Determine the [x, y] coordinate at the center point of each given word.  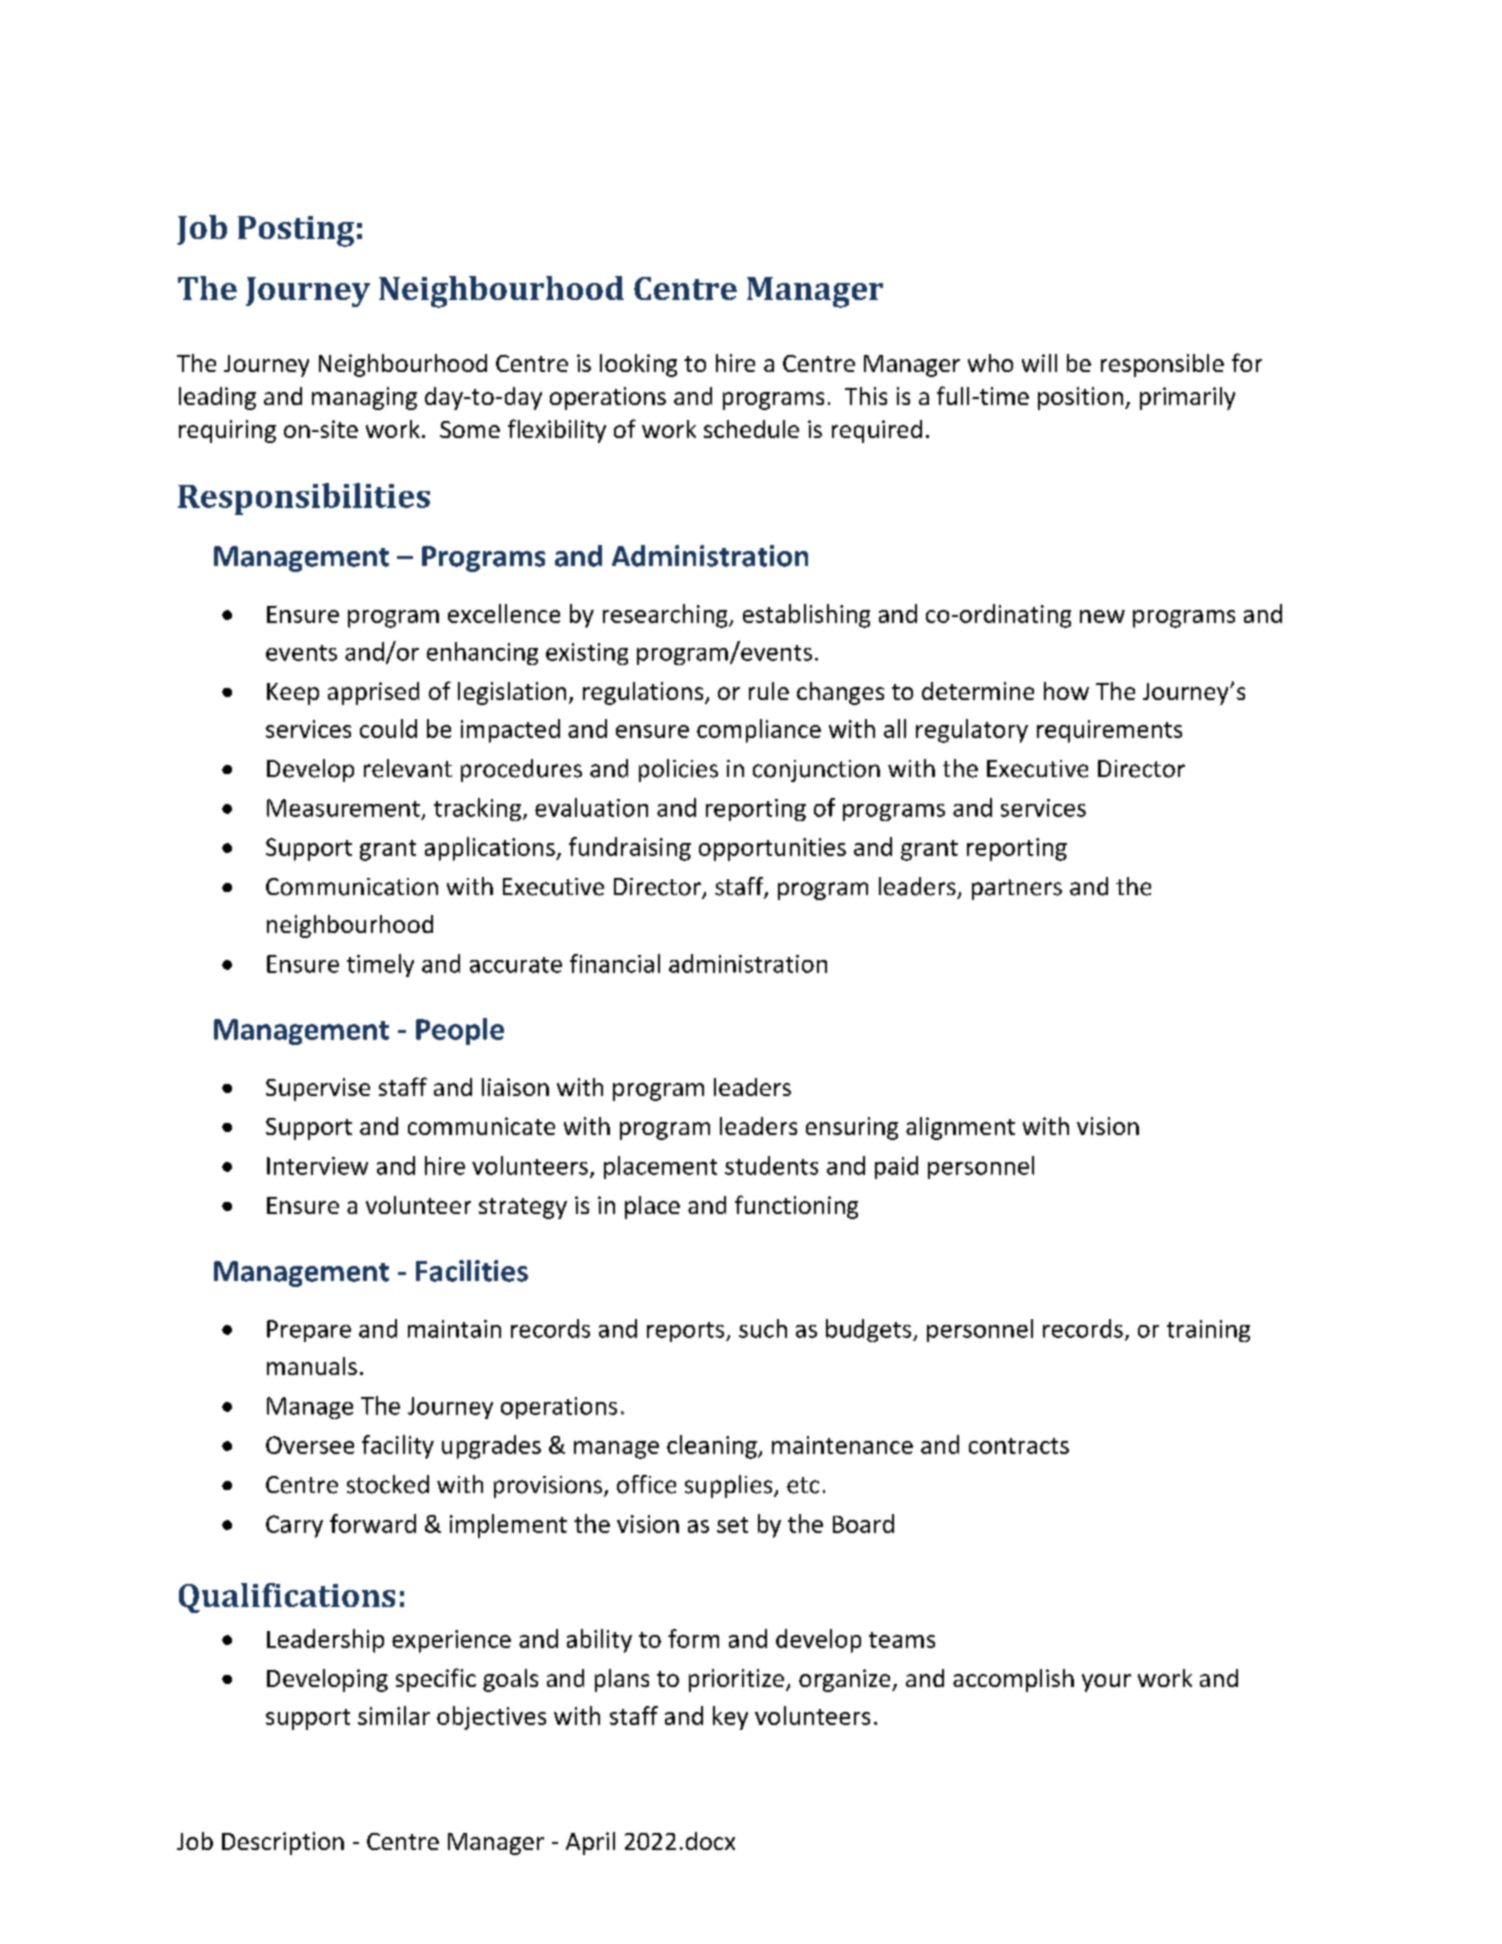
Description [283, 1843]
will [1039, 363]
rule [769, 691]
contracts [1019, 1446]
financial [615, 963]
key [730, 1718]
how [1066, 691]
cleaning [713, 1447]
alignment [960, 1128]
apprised [373, 693]
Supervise [318, 1089]
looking [638, 365]
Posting [296, 231]
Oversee [310, 1445]
